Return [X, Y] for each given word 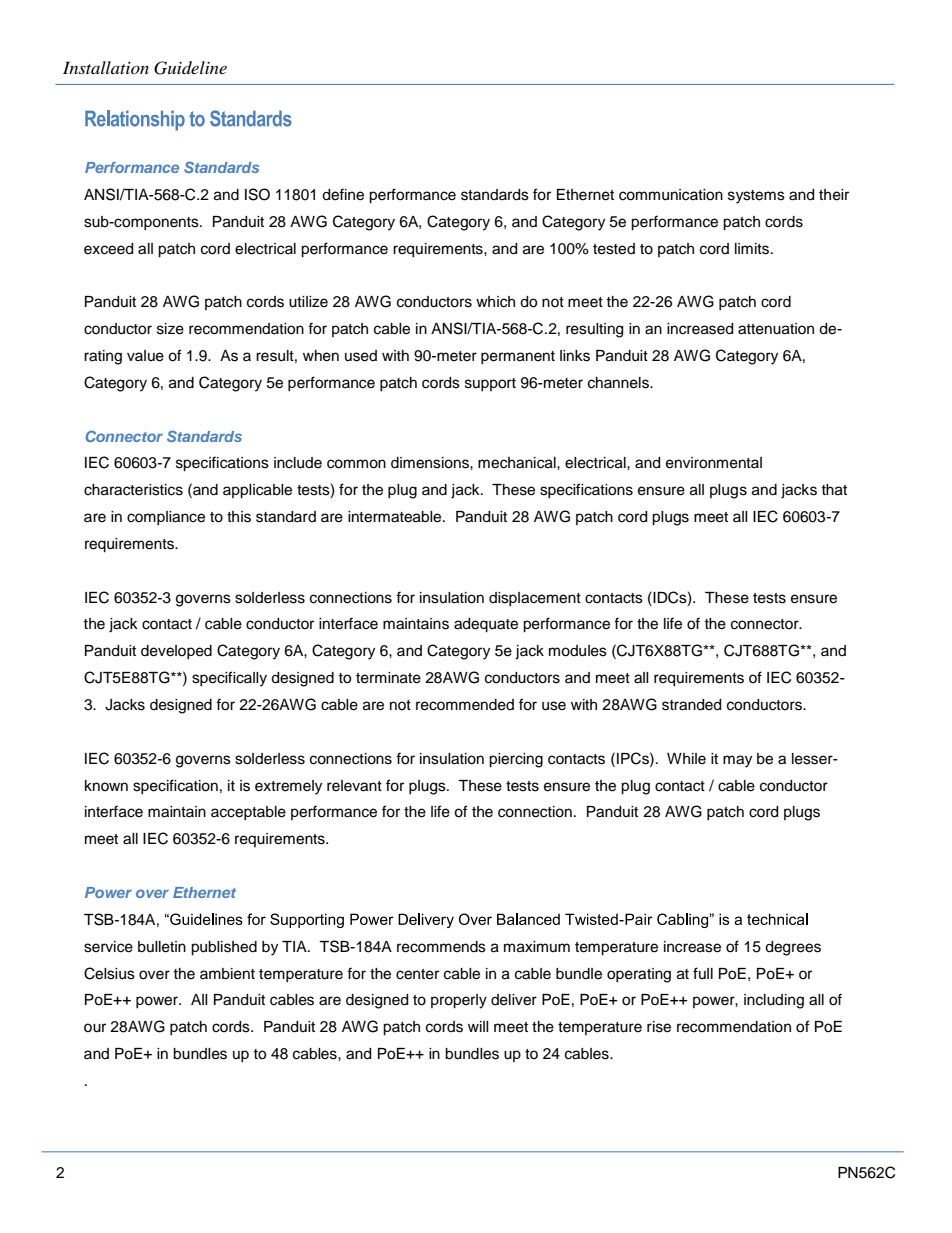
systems [756, 197]
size [170, 329]
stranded [691, 705]
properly [459, 1001]
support [490, 384]
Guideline [190, 68]
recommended [465, 705]
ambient [227, 974]
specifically [229, 679]
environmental [714, 463]
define [343, 194]
